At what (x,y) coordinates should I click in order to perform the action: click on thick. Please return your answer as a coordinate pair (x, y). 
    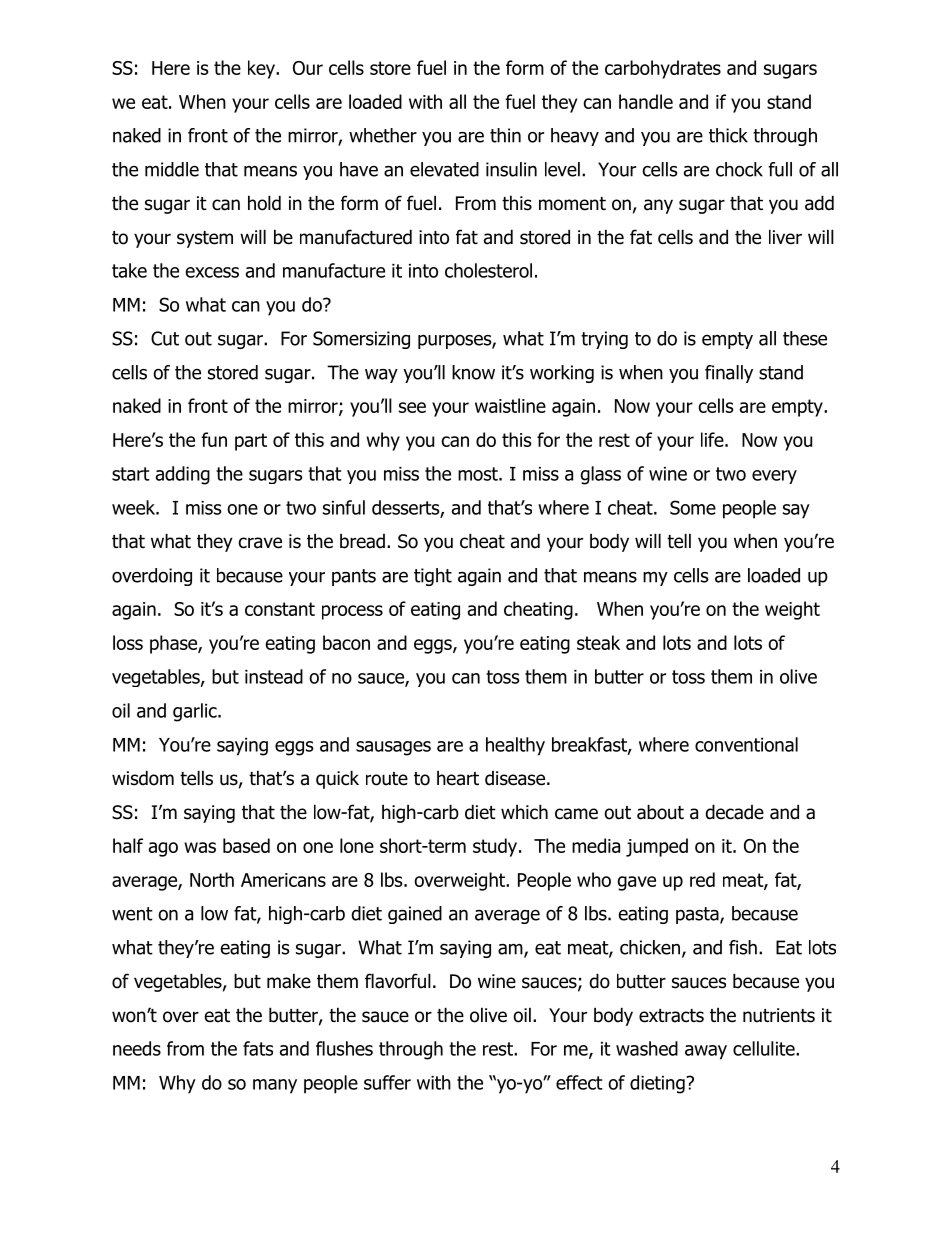
    Looking at the image, I should click on (728, 135).
